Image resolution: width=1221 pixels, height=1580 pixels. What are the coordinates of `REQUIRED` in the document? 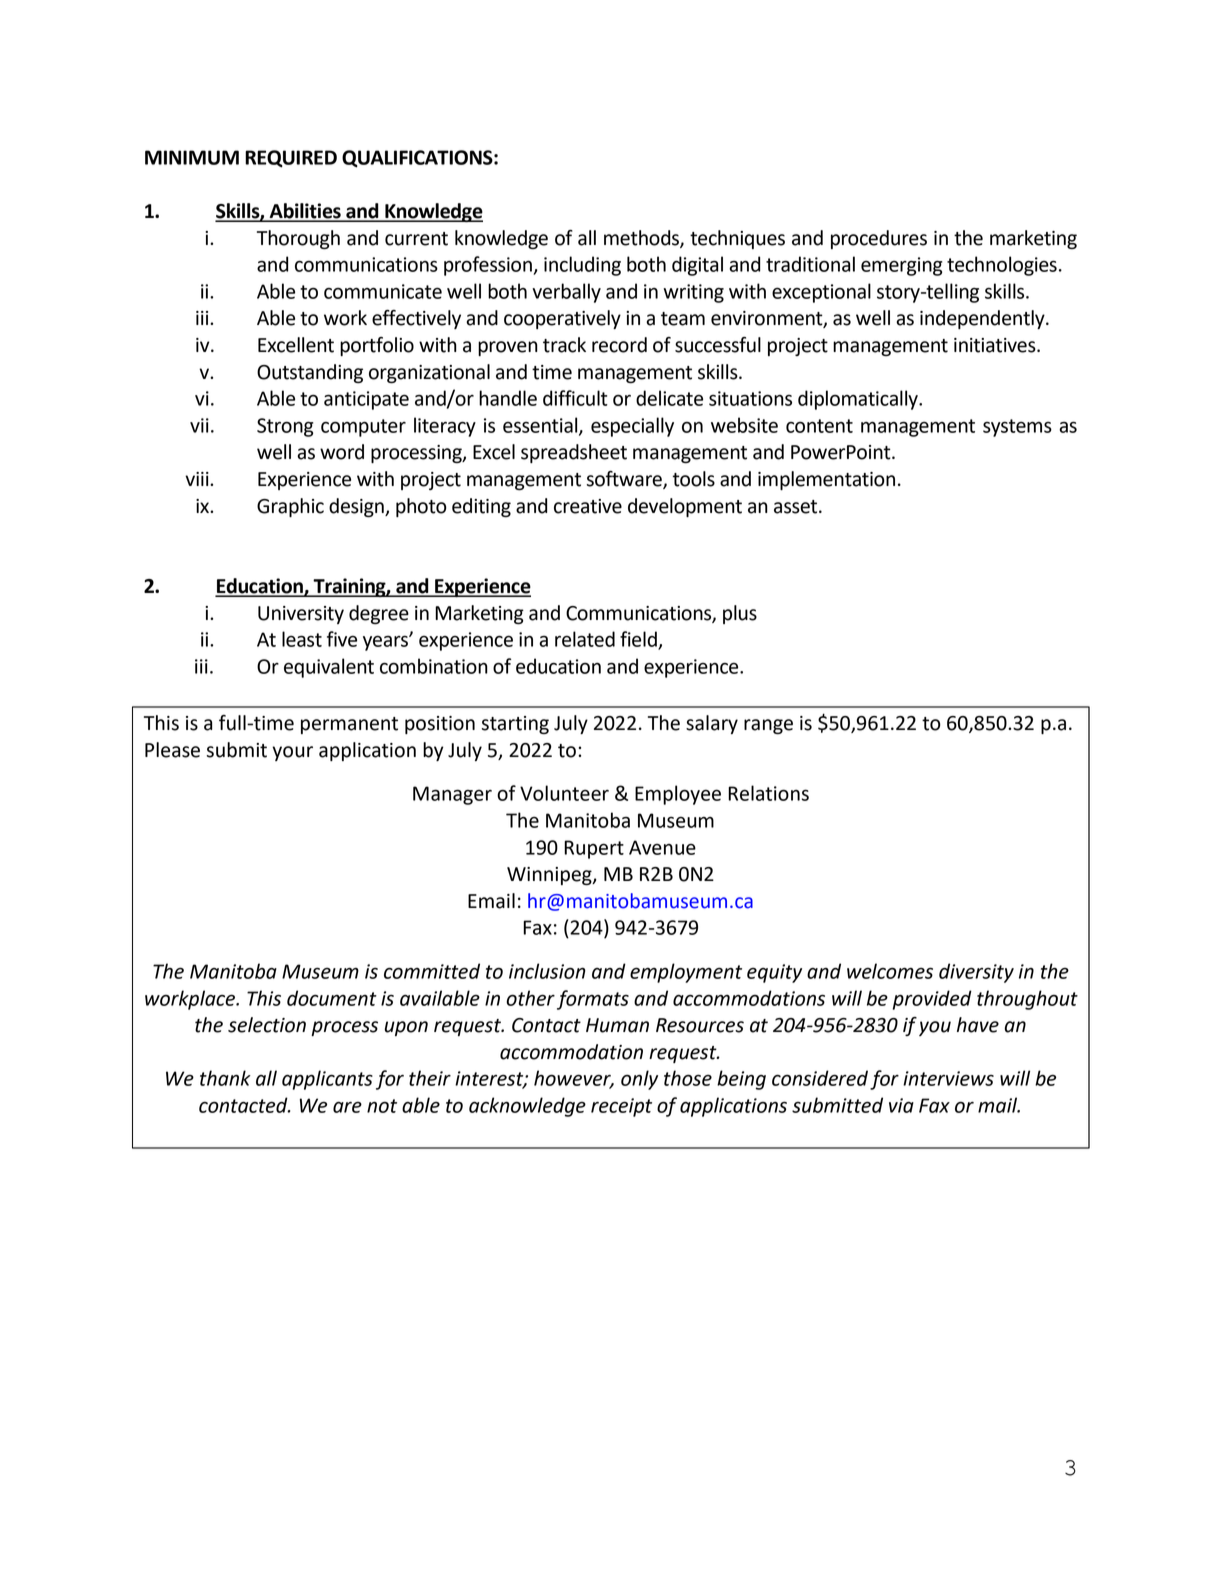 It's located at (291, 159).
